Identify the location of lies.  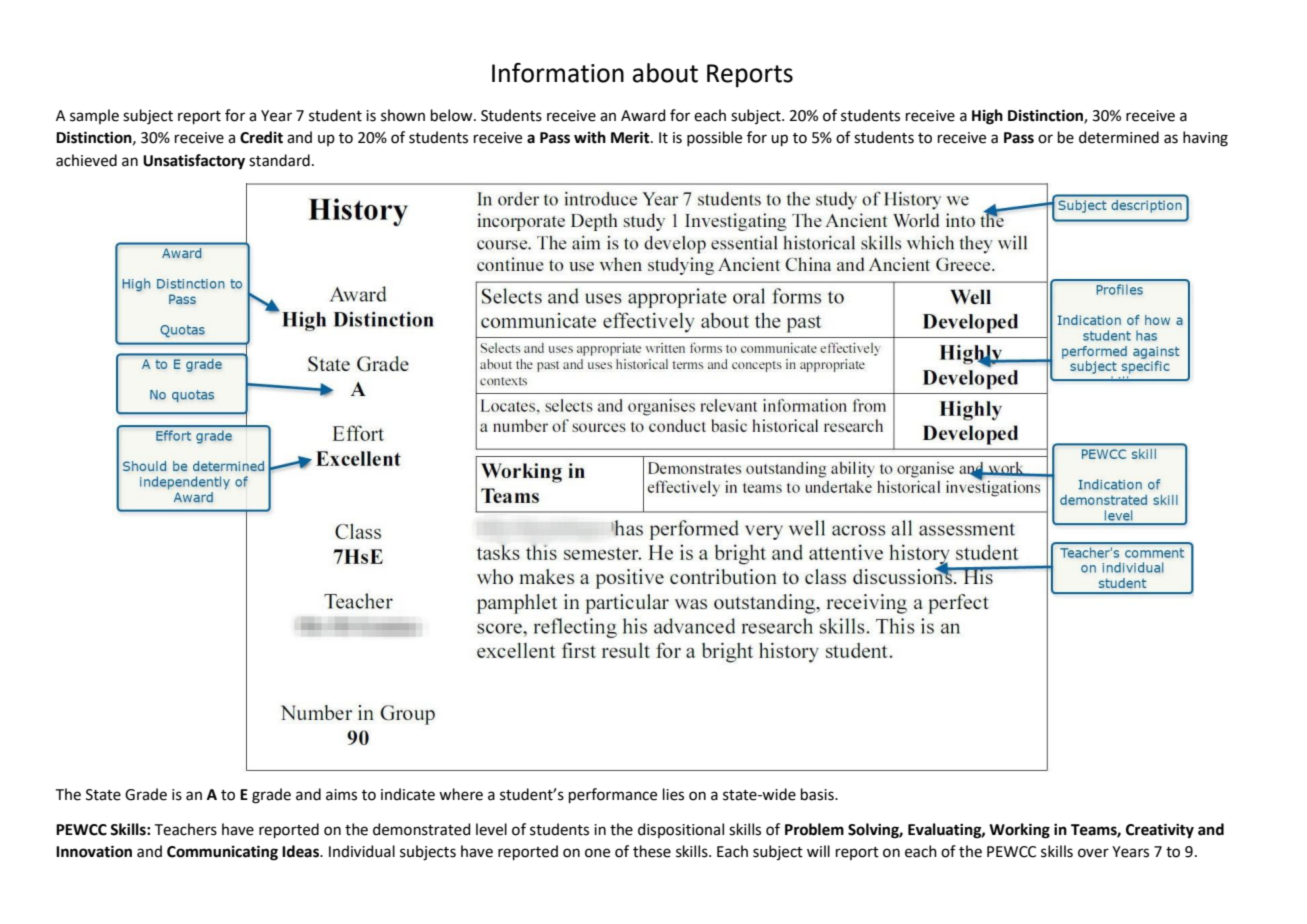
(673, 794).
